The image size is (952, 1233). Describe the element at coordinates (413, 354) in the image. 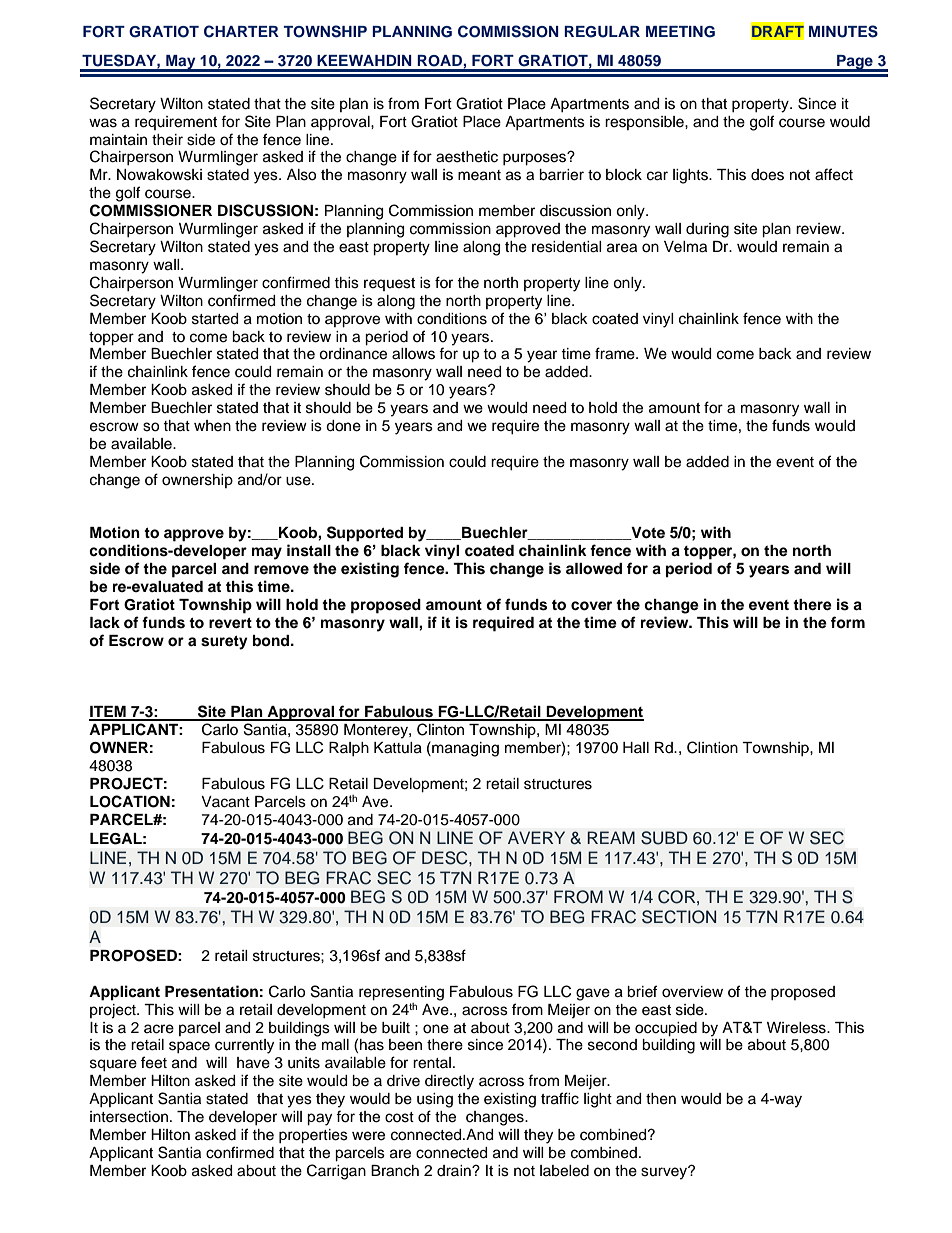

I see `allows` at that location.
